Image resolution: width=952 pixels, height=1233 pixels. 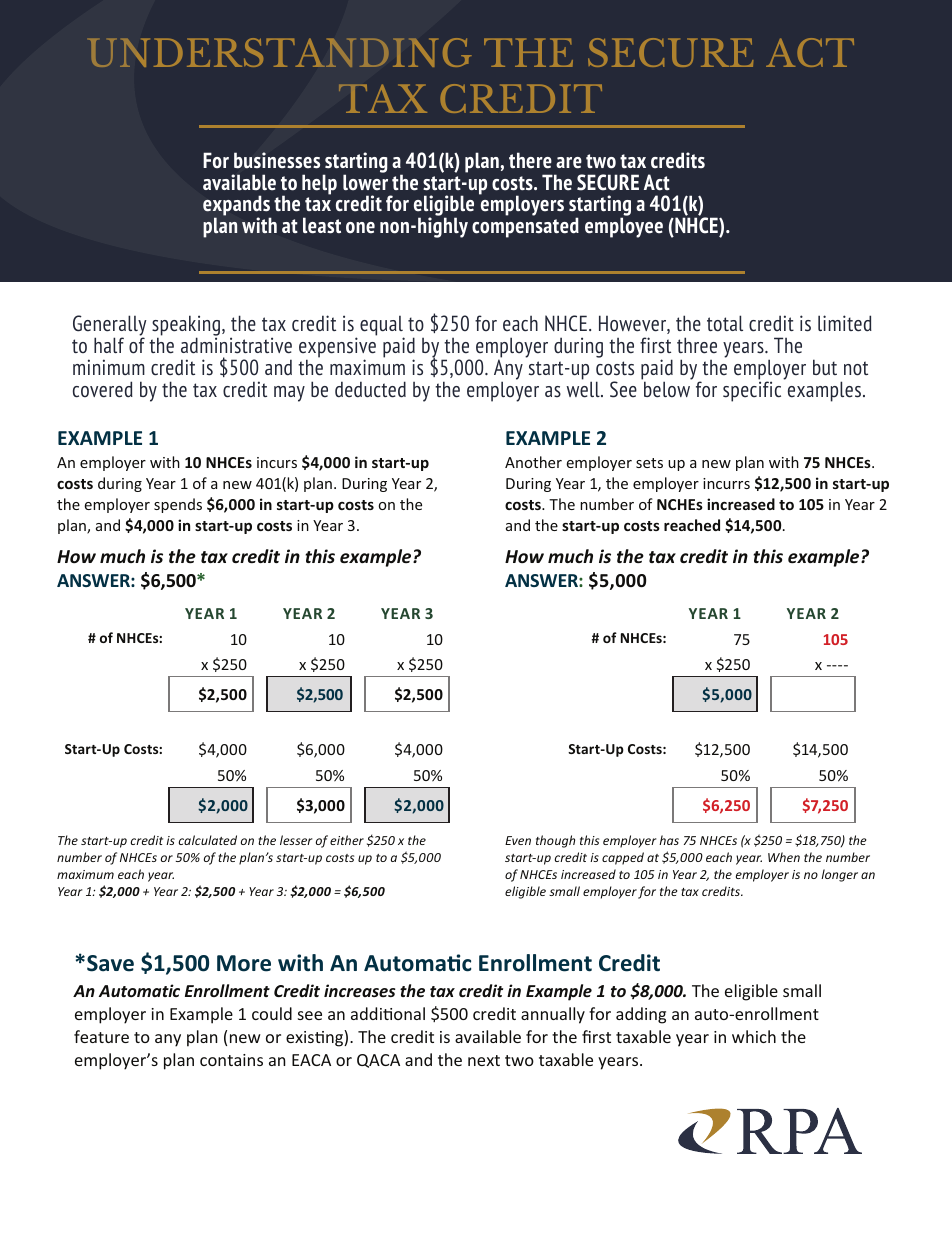 I want to click on UNDERSTANDING, so click(x=279, y=52).
